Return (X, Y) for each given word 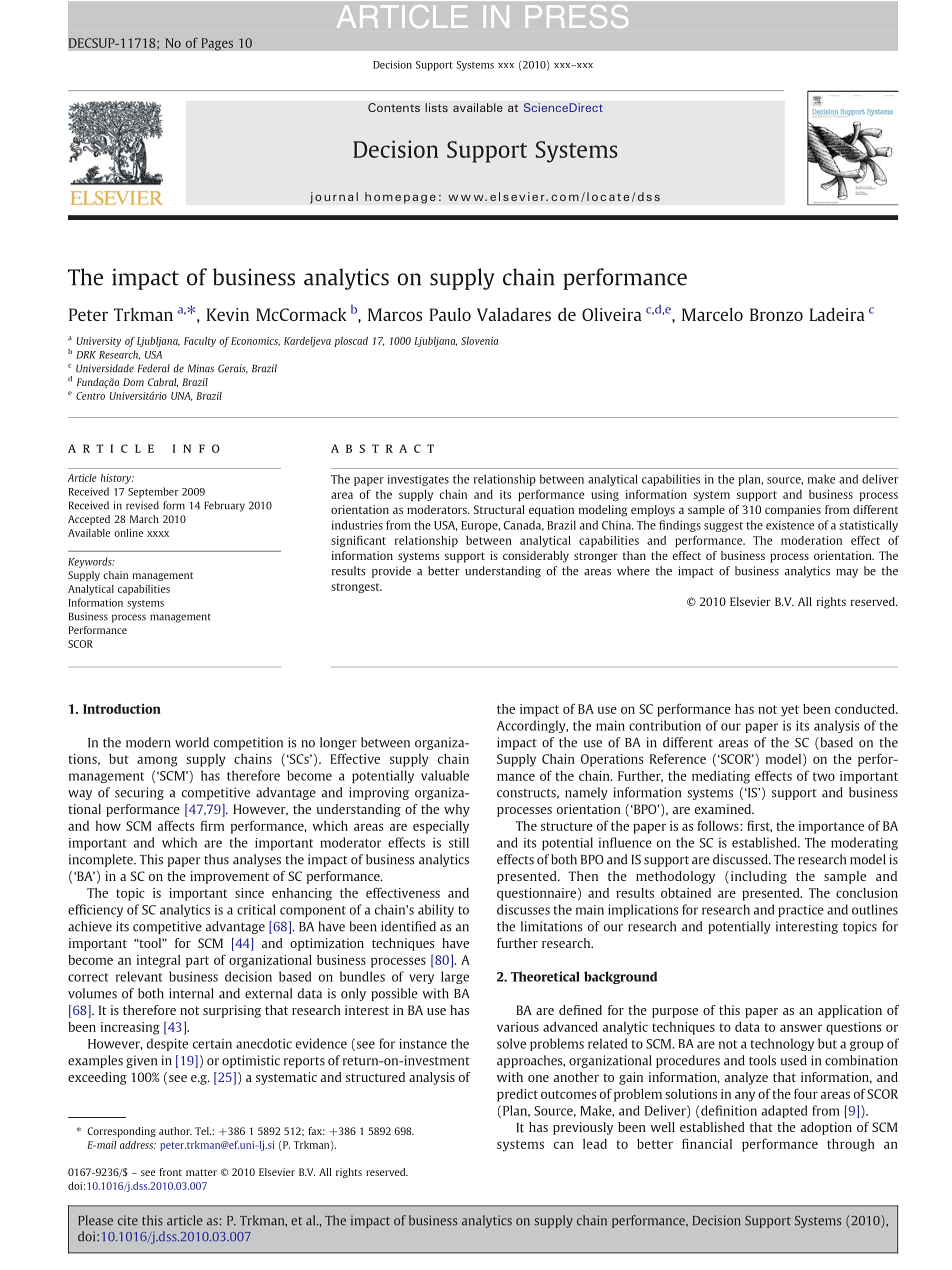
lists (436, 107)
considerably (536, 557)
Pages (217, 44)
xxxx (158, 534)
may (847, 573)
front (170, 1172)
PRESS (577, 16)
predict (517, 1095)
